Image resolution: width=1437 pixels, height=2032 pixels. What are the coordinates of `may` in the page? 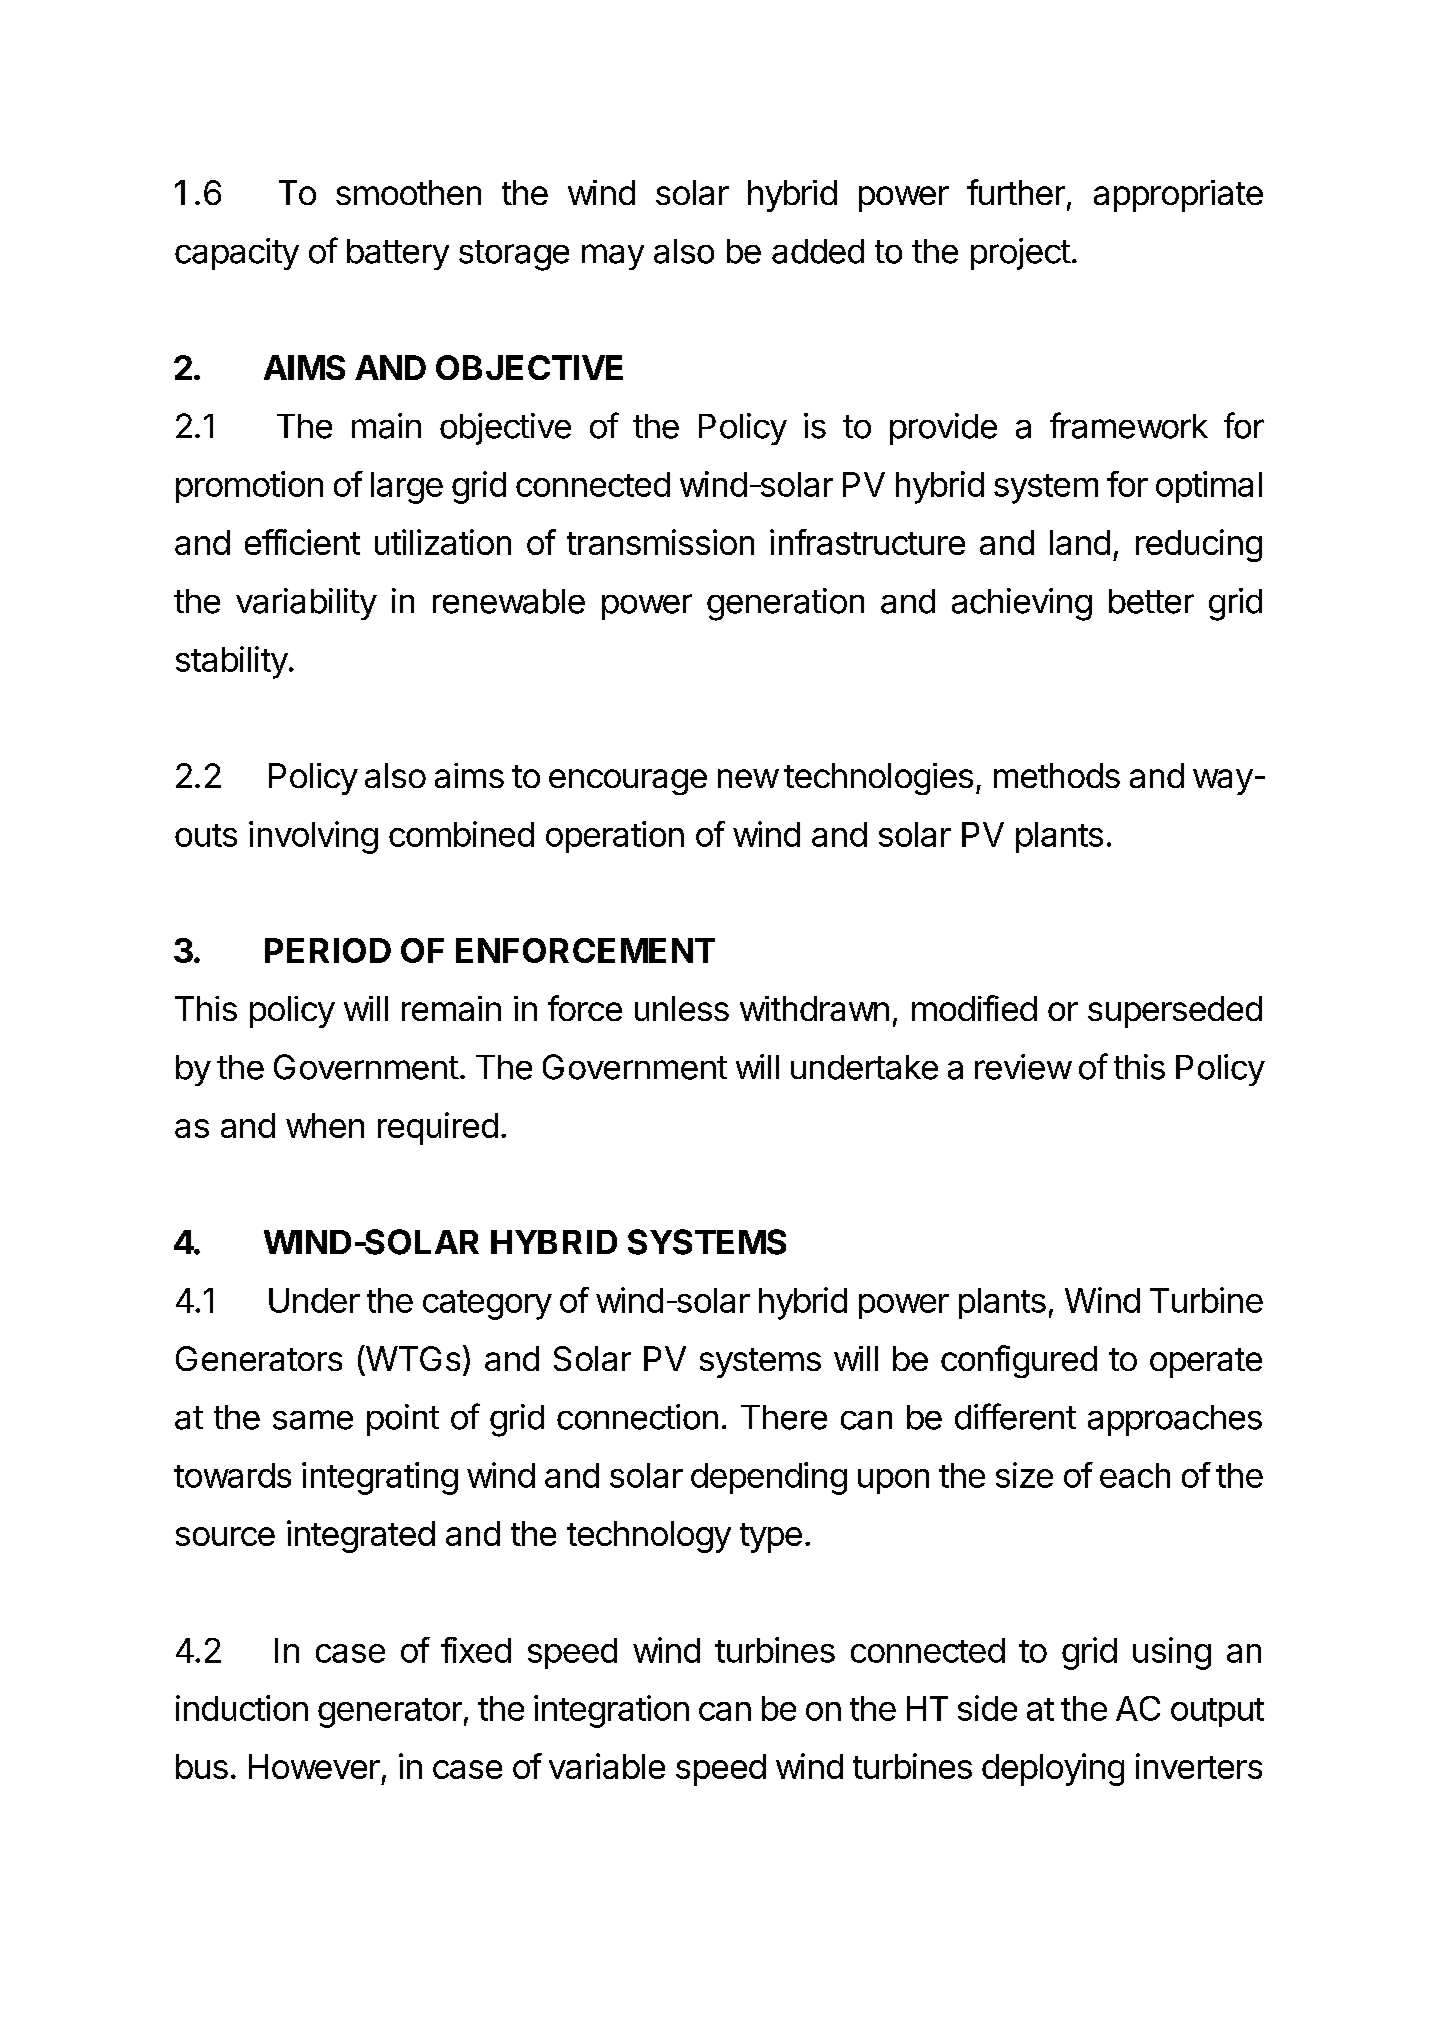 It's located at (613, 257).
